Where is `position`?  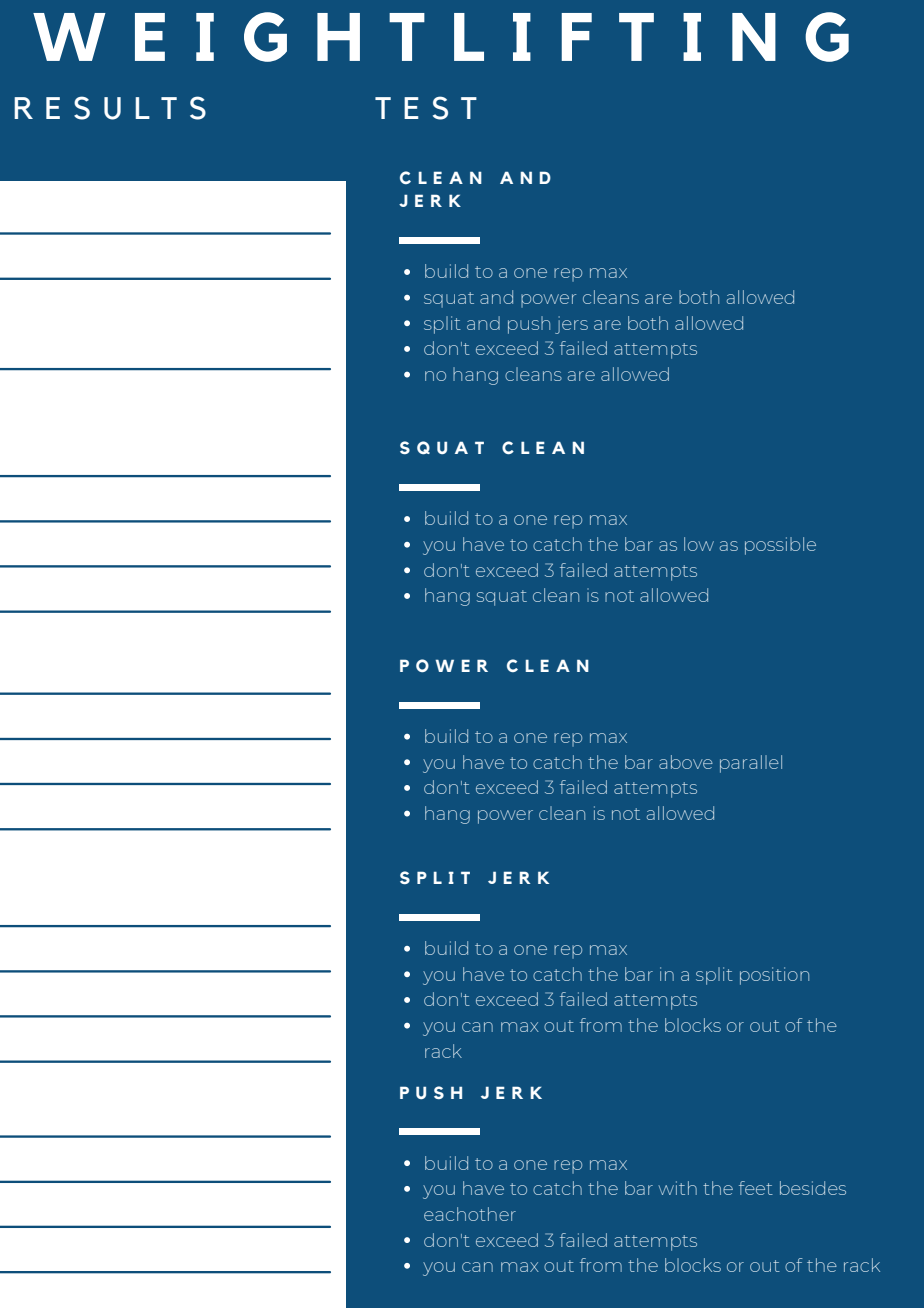
position is located at coordinates (774, 976).
